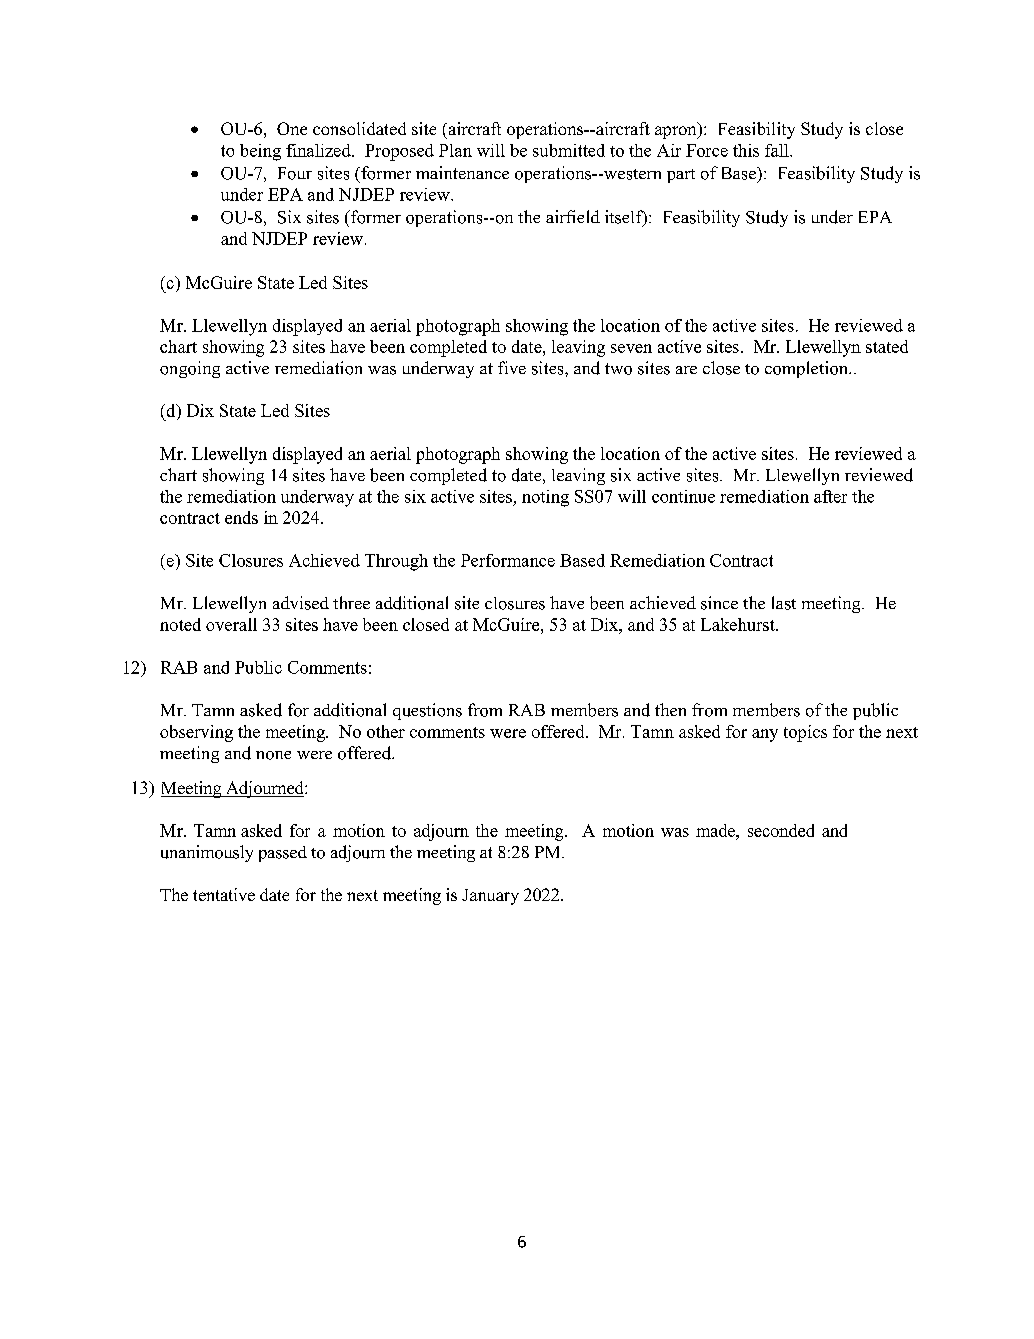  I want to click on noting, so click(545, 498).
